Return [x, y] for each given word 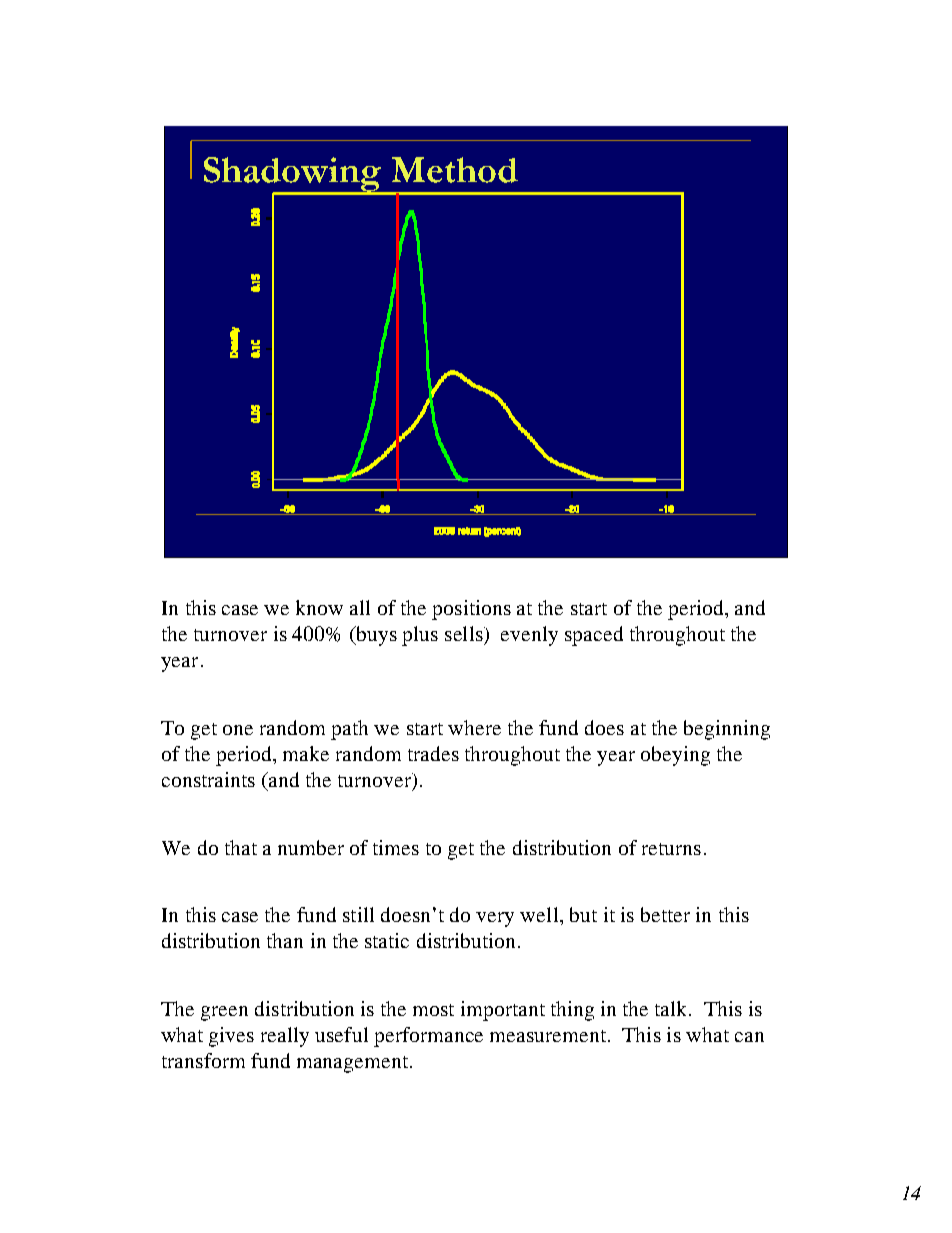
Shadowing [294, 175]
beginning [727, 730]
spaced [594, 636]
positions [471, 610]
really [285, 1037]
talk [672, 1008]
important [503, 1011]
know [319, 607]
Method [455, 170]
